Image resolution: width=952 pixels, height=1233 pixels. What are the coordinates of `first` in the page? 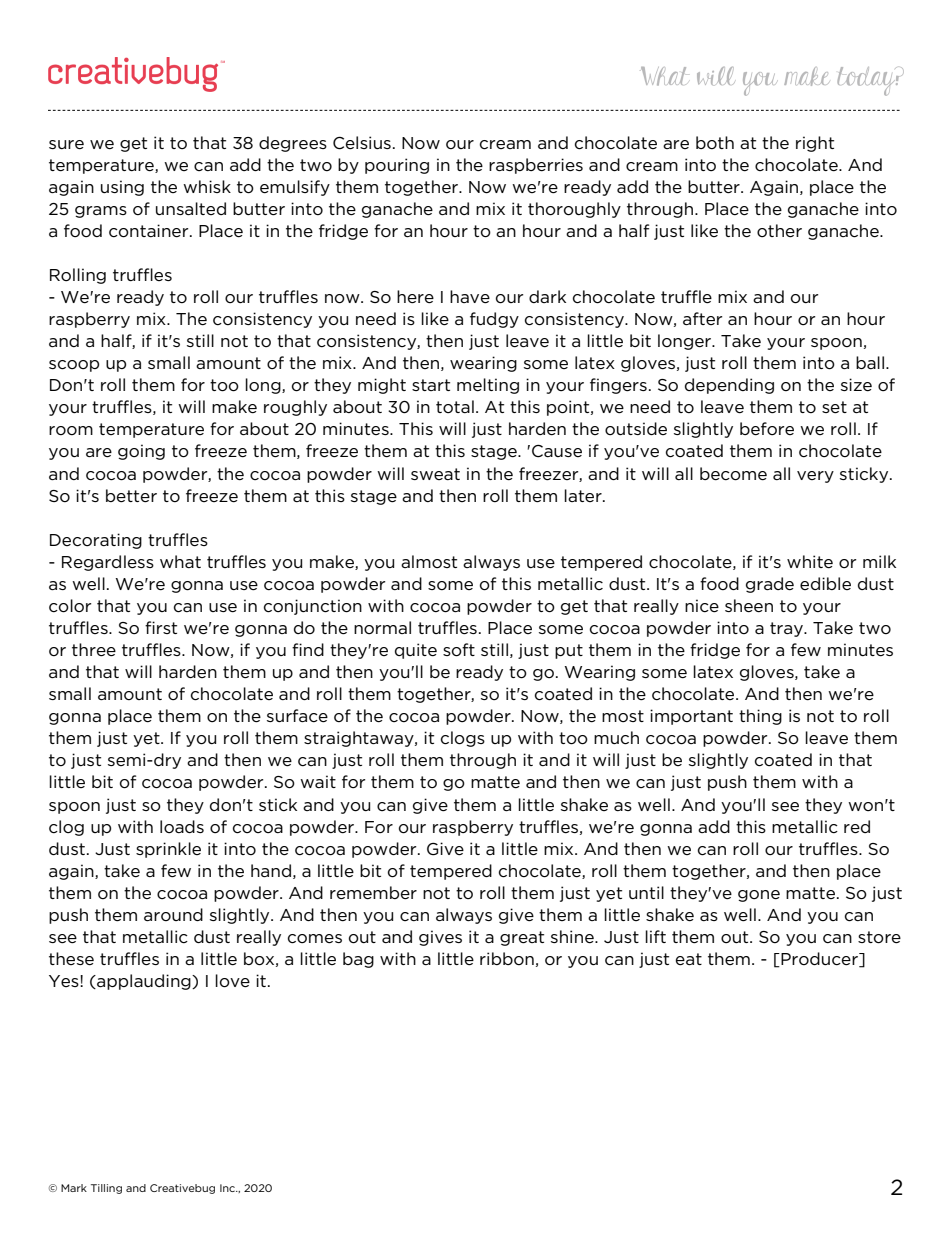 It's located at (161, 627).
